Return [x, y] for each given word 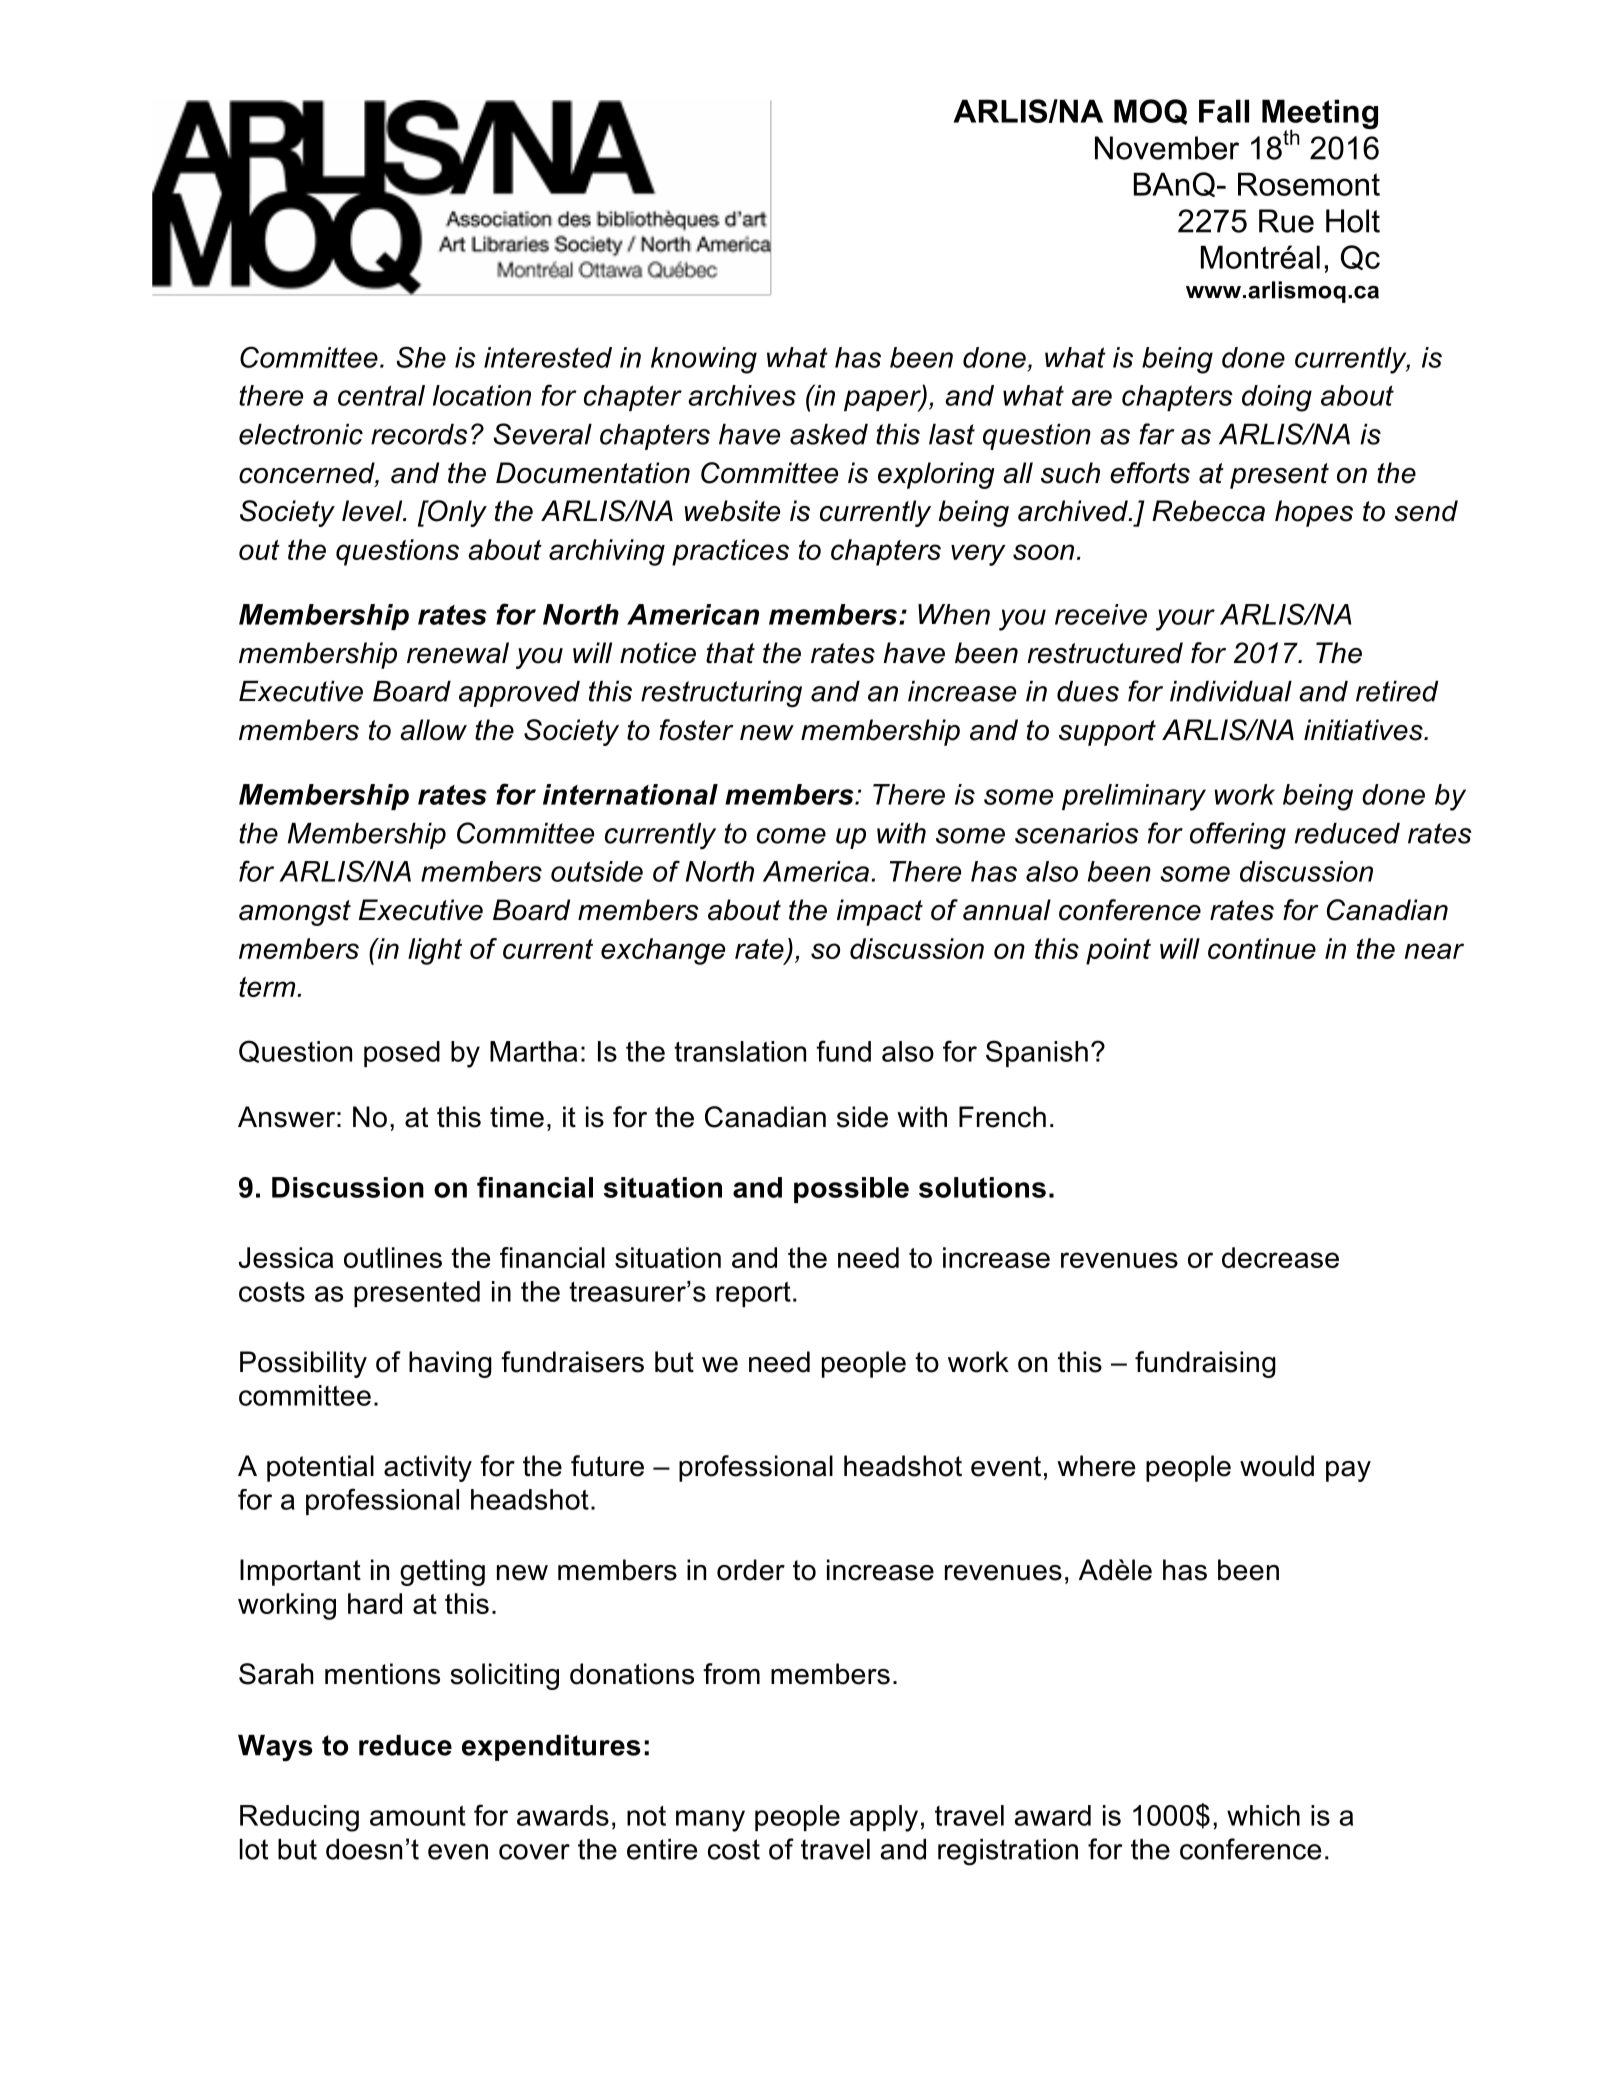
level [373, 511]
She [421, 357]
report [753, 1294]
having [450, 1364]
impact [880, 912]
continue [1262, 948]
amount [418, 1816]
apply [884, 1818]
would [1277, 1466]
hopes [1314, 513]
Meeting [1320, 115]
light [435, 951]
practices [730, 552]
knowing [704, 360]
